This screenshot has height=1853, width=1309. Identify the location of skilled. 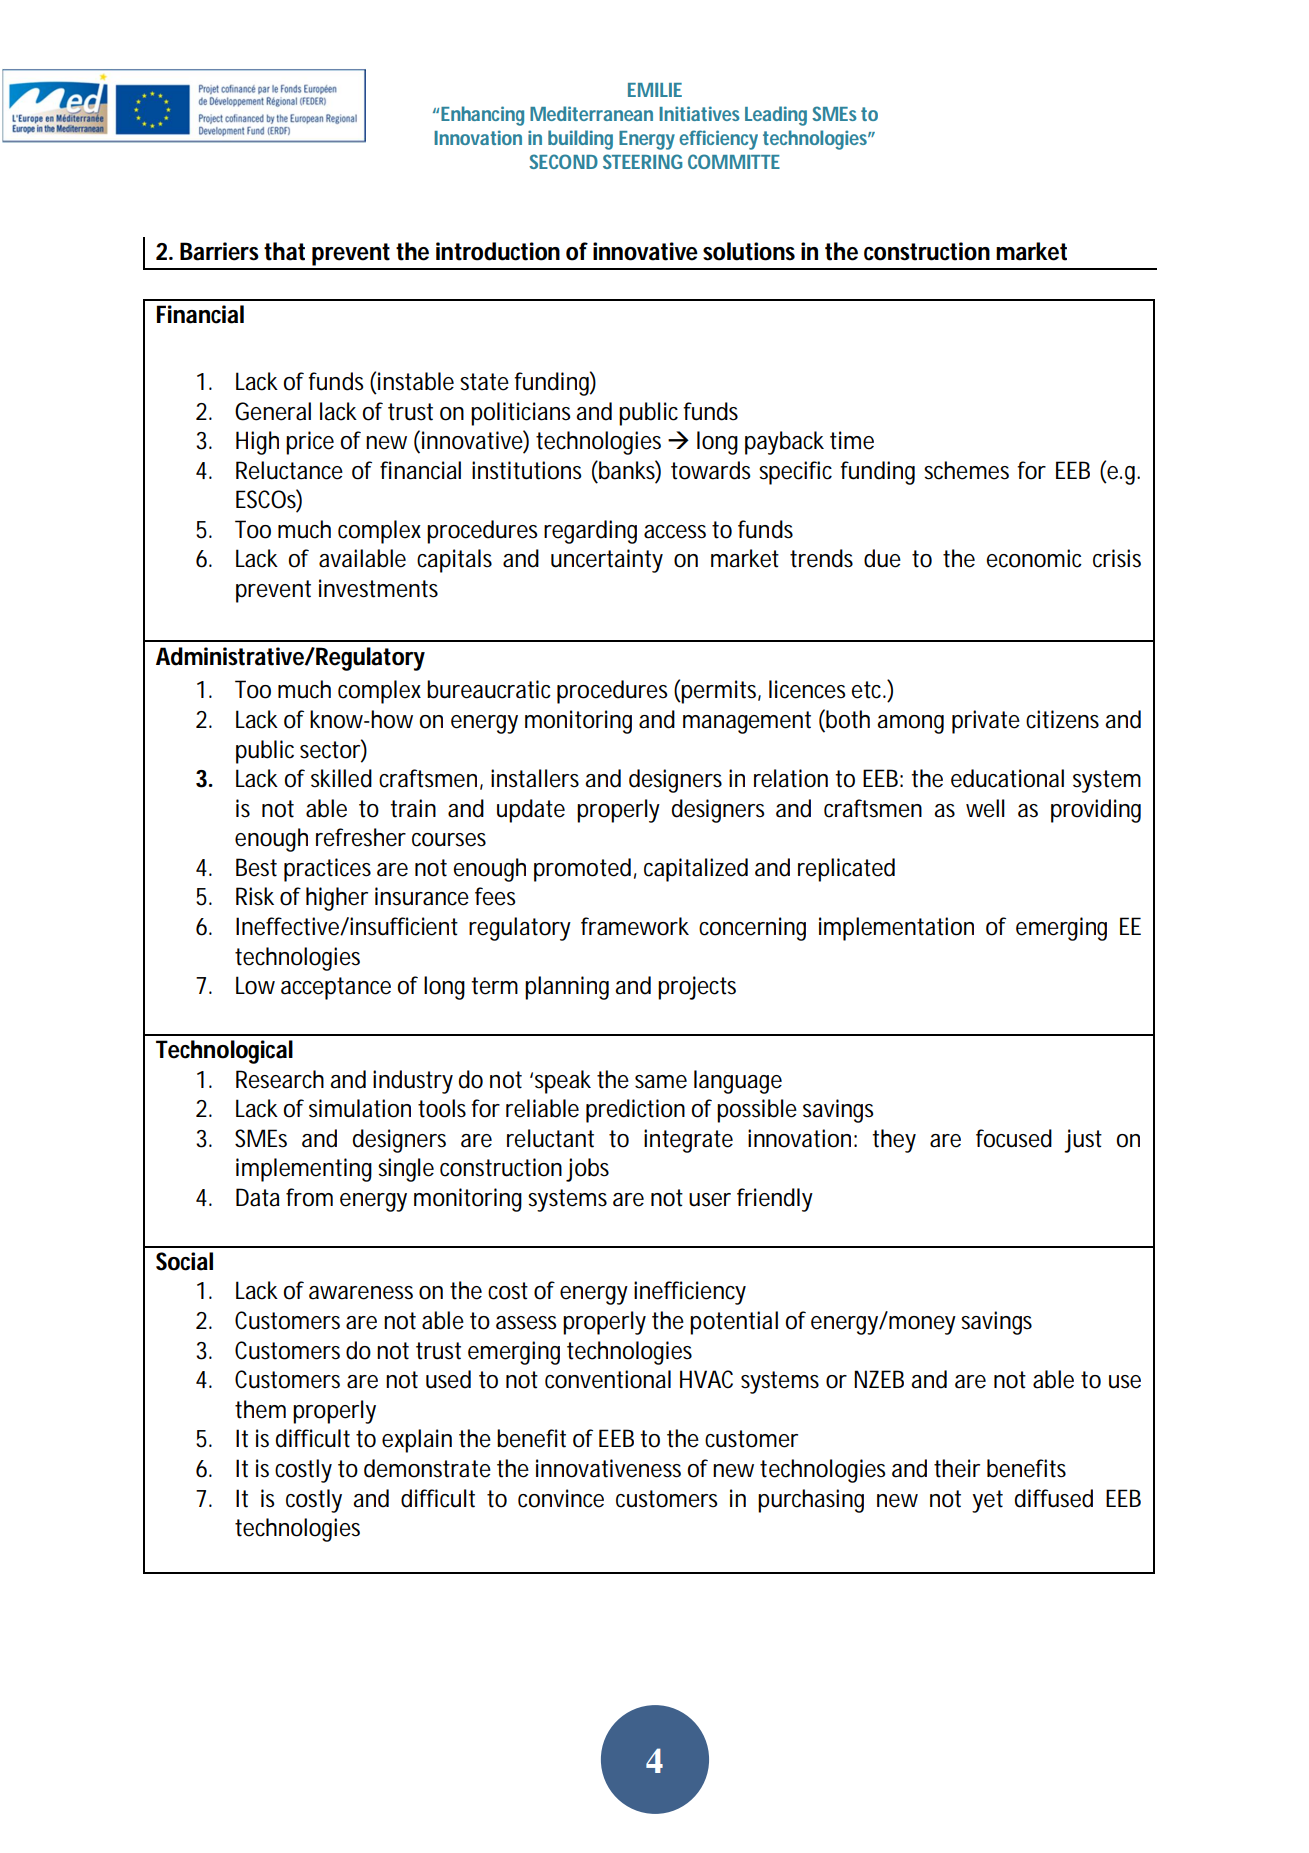
(341, 778).
